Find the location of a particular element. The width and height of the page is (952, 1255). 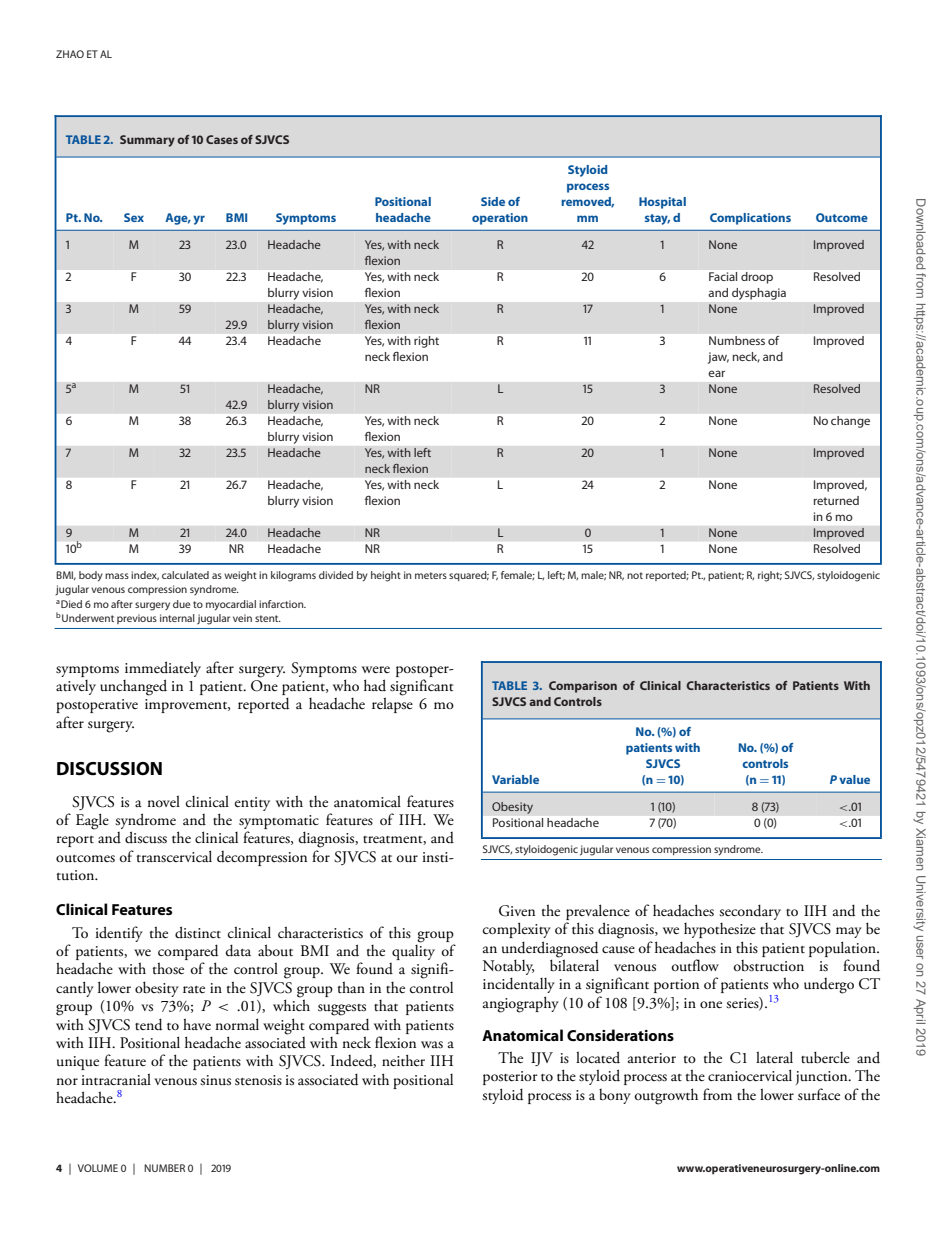

meters is located at coordinates (431, 575).
